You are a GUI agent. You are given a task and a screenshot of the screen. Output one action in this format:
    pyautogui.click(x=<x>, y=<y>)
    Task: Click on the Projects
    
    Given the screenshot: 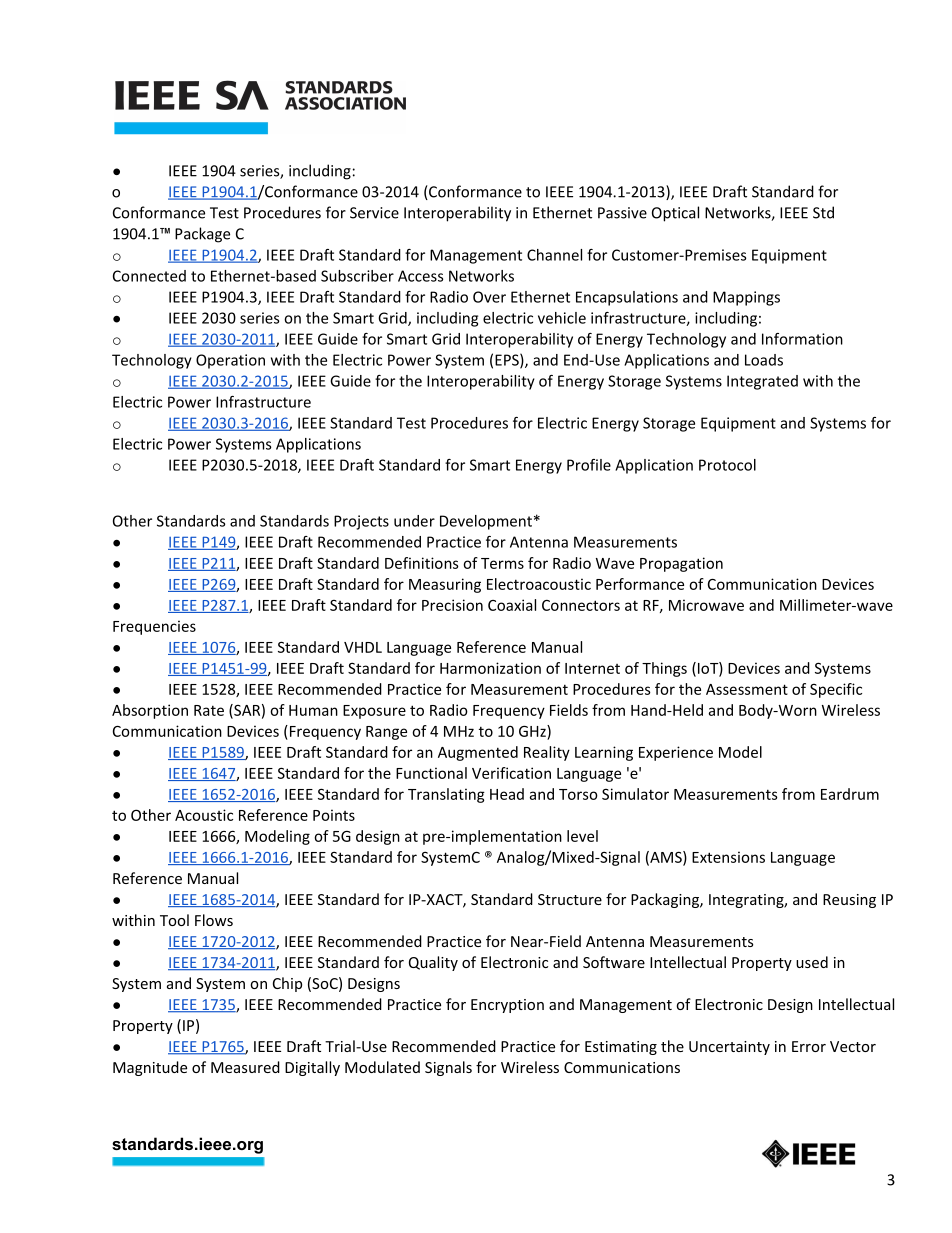 What is the action you would take?
    pyautogui.click(x=361, y=522)
